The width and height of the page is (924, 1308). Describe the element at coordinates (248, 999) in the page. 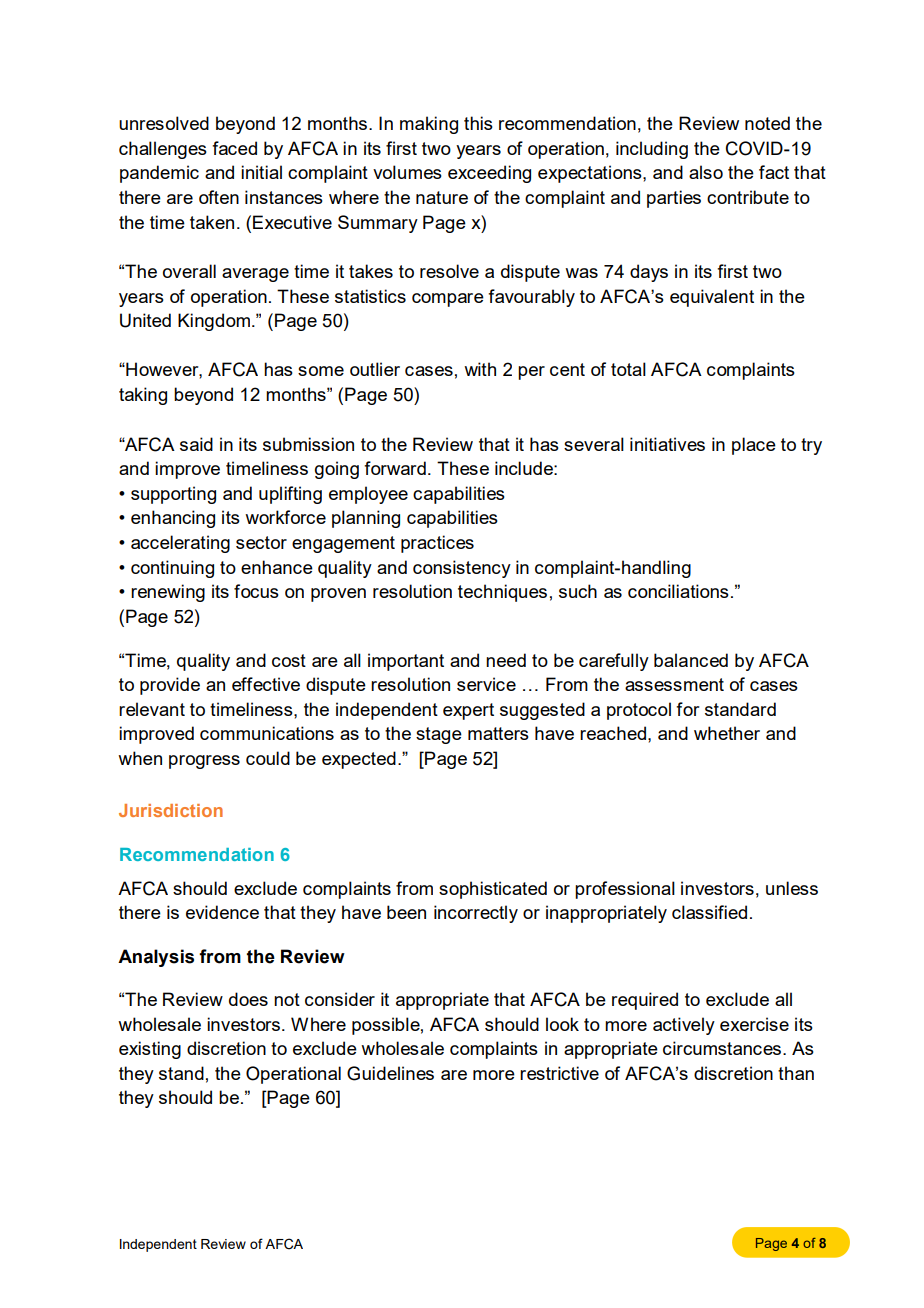

I see `does` at that location.
